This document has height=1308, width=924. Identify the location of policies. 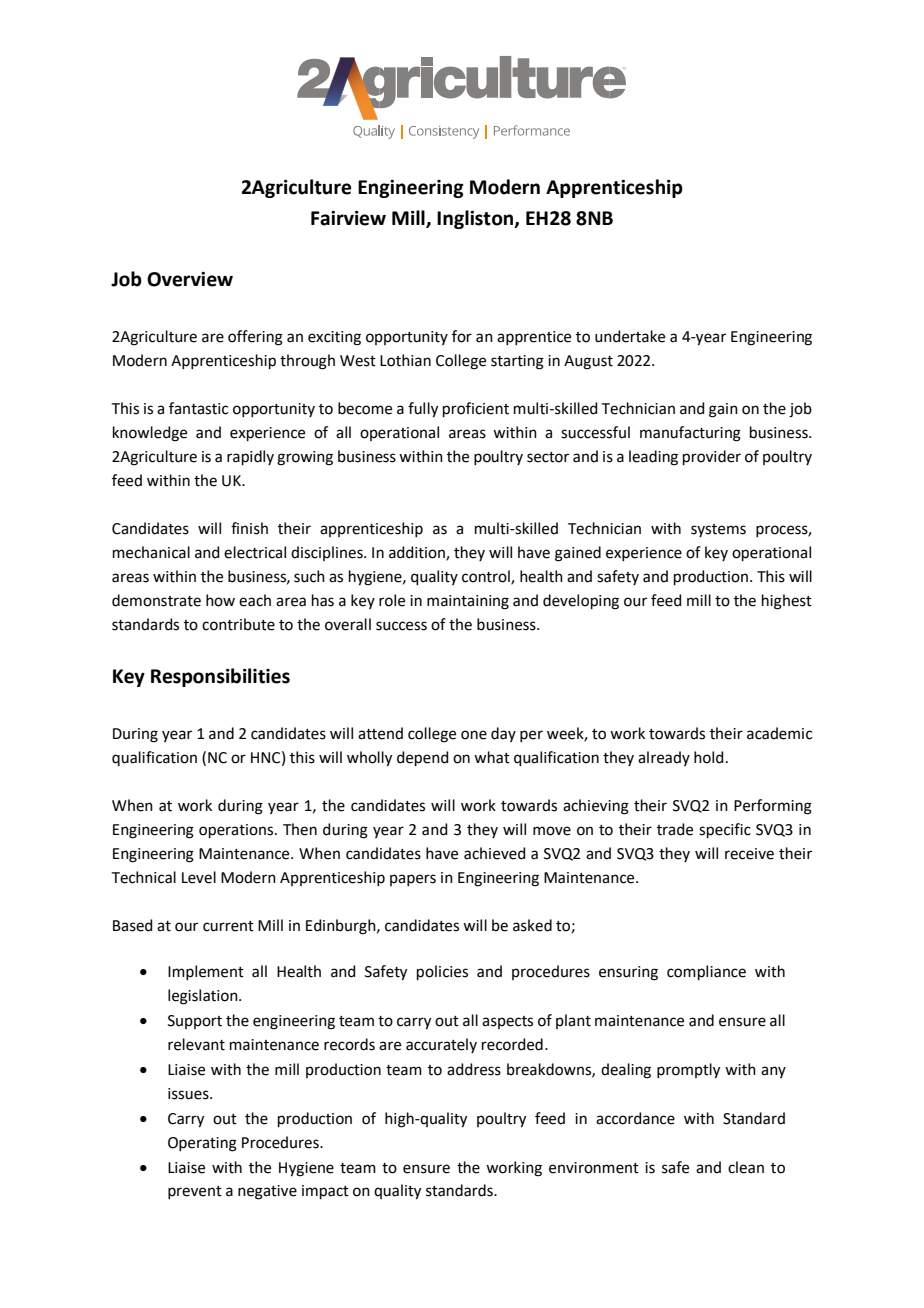
(442, 972).
